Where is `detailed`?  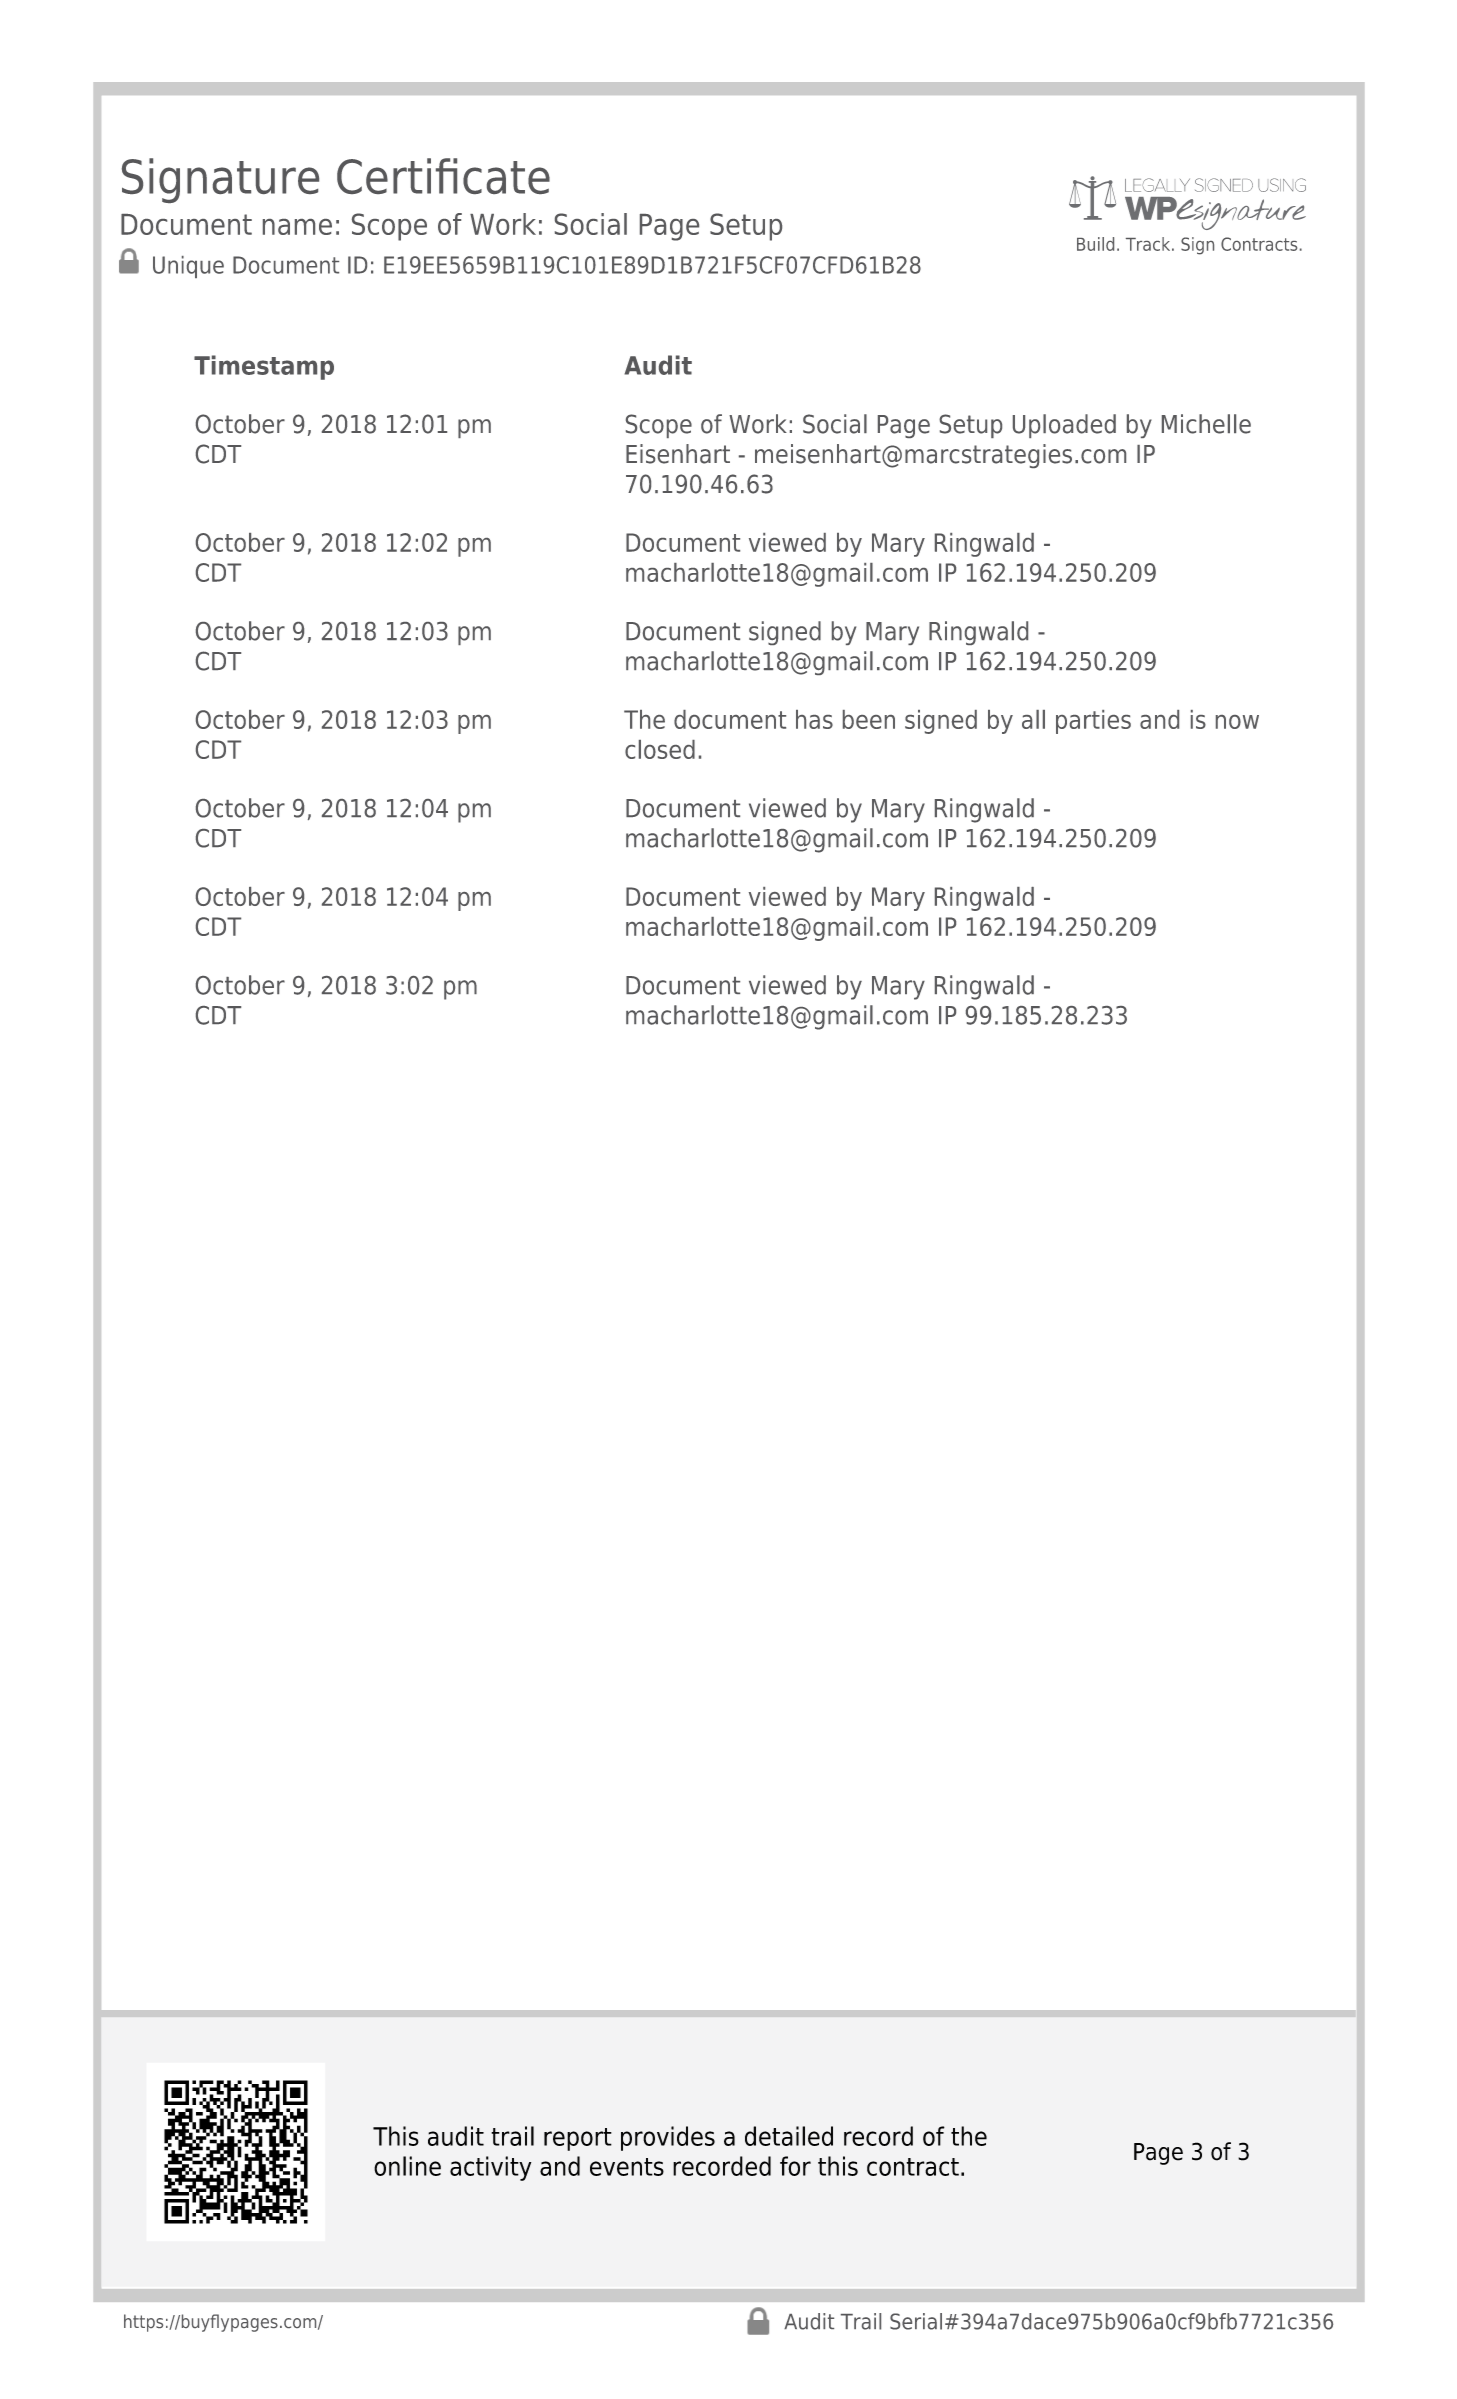
detailed is located at coordinates (789, 2136).
